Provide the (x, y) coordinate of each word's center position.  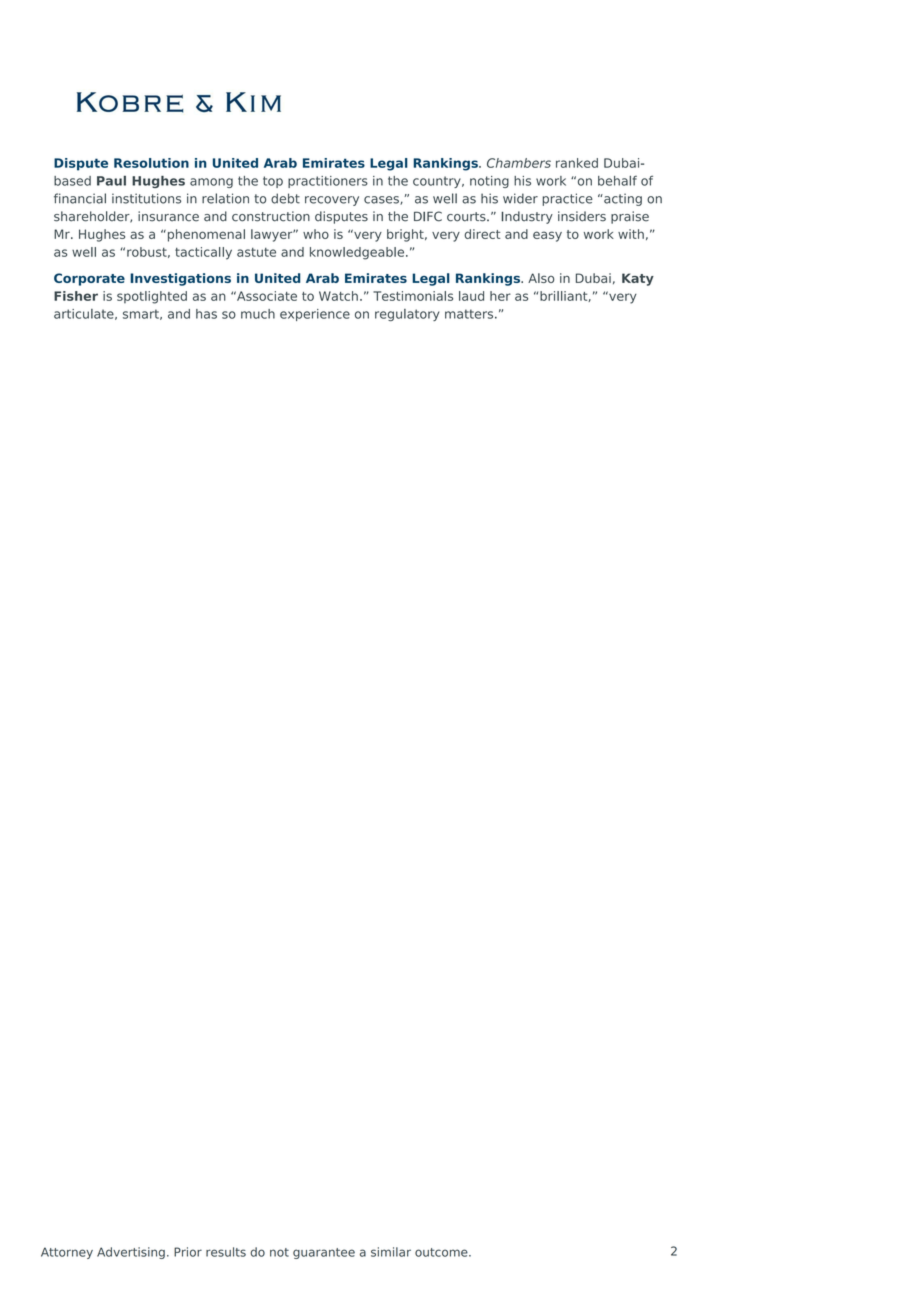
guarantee (324, 1253)
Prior (188, 1252)
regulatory (407, 315)
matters (470, 314)
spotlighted (152, 297)
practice (567, 199)
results (226, 1252)
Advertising (131, 1253)
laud (471, 296)
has (206, 314)
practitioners (328, 182)
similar (391, 1252)
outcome (442, 1252)
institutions (146, 198)
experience (315, 315)
